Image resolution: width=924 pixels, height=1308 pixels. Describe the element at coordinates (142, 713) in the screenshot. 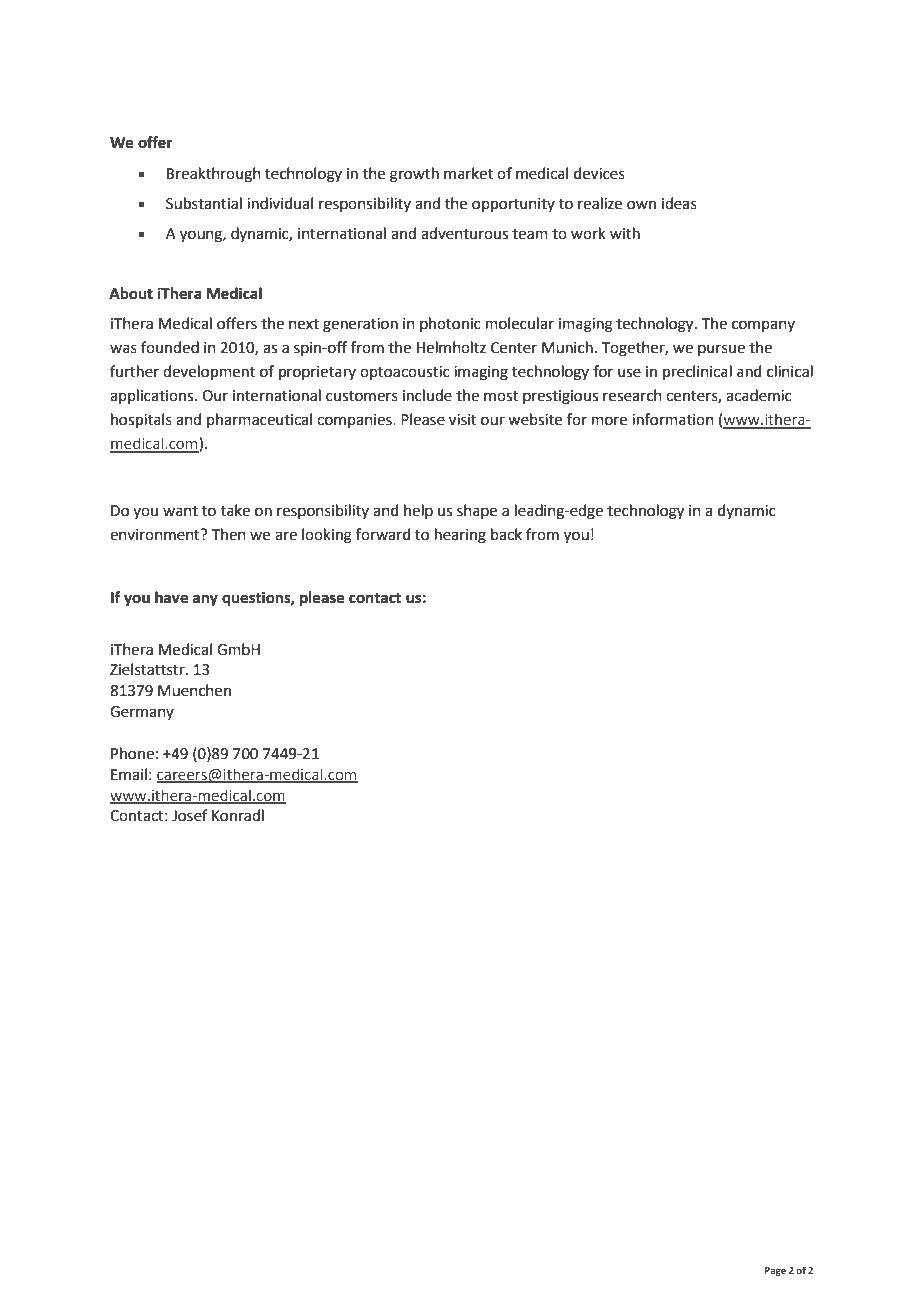

I see `Germany` at that location.
